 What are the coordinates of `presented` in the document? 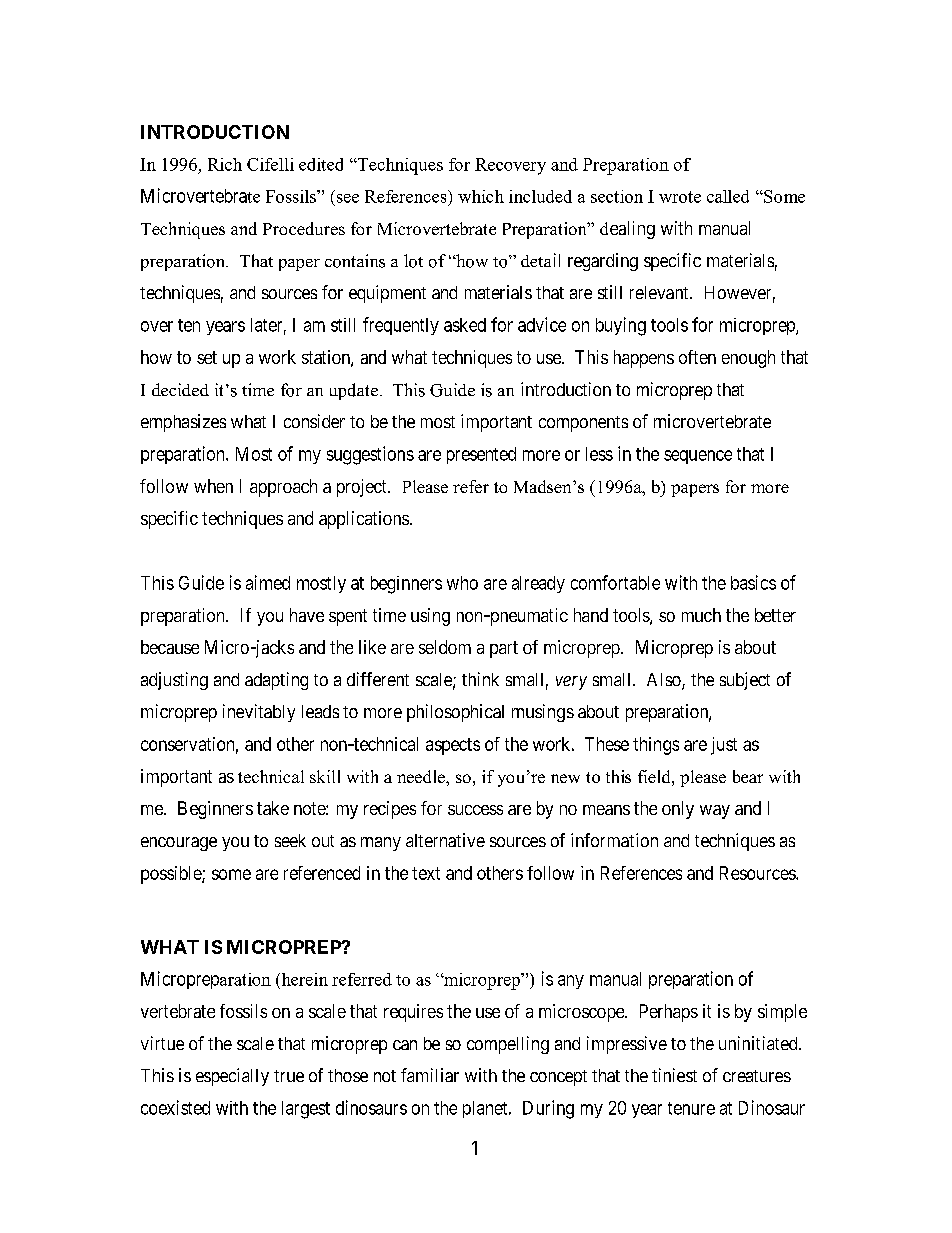 It's located at (481, 455).
